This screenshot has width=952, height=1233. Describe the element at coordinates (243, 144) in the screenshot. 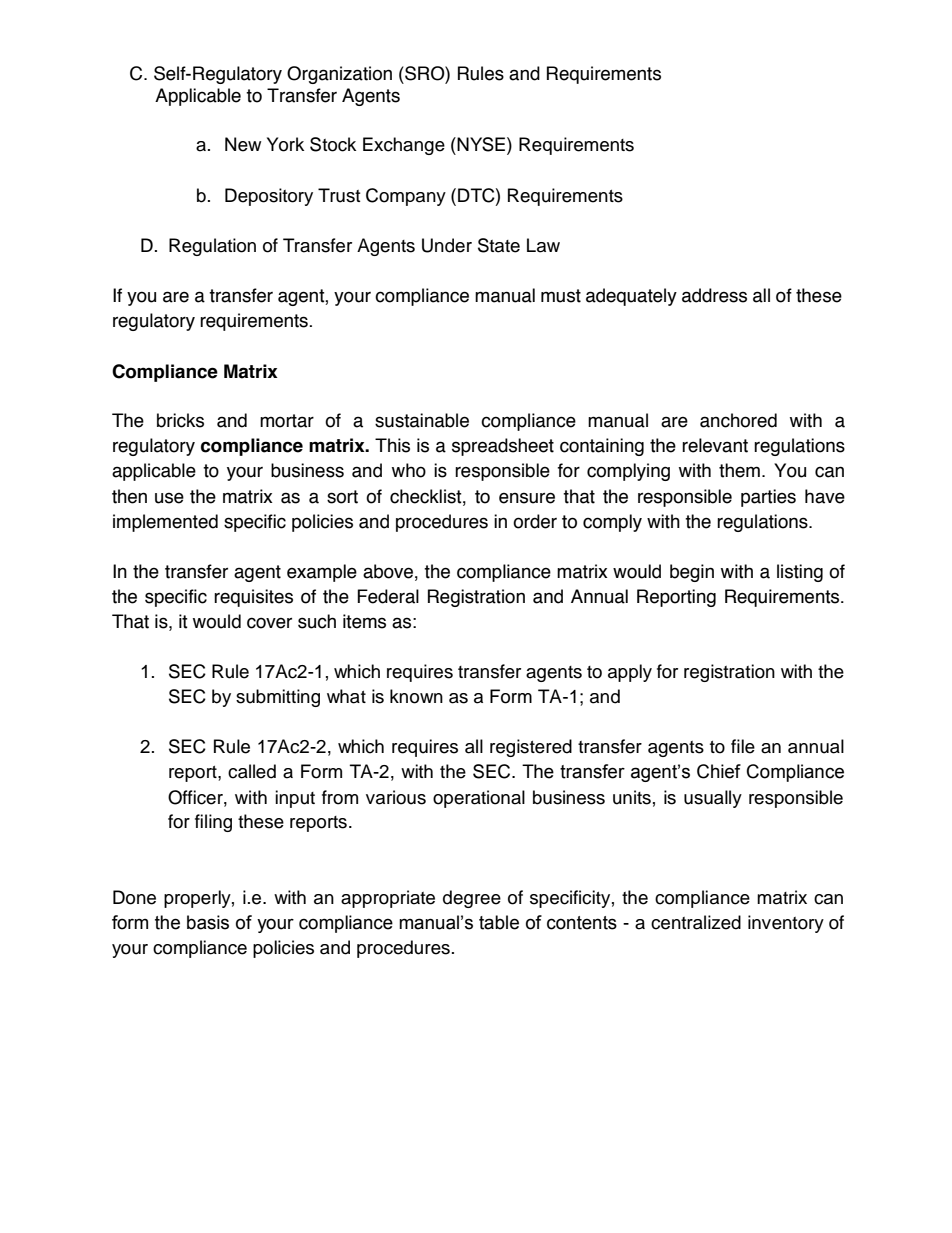

I see `New` at that location.
